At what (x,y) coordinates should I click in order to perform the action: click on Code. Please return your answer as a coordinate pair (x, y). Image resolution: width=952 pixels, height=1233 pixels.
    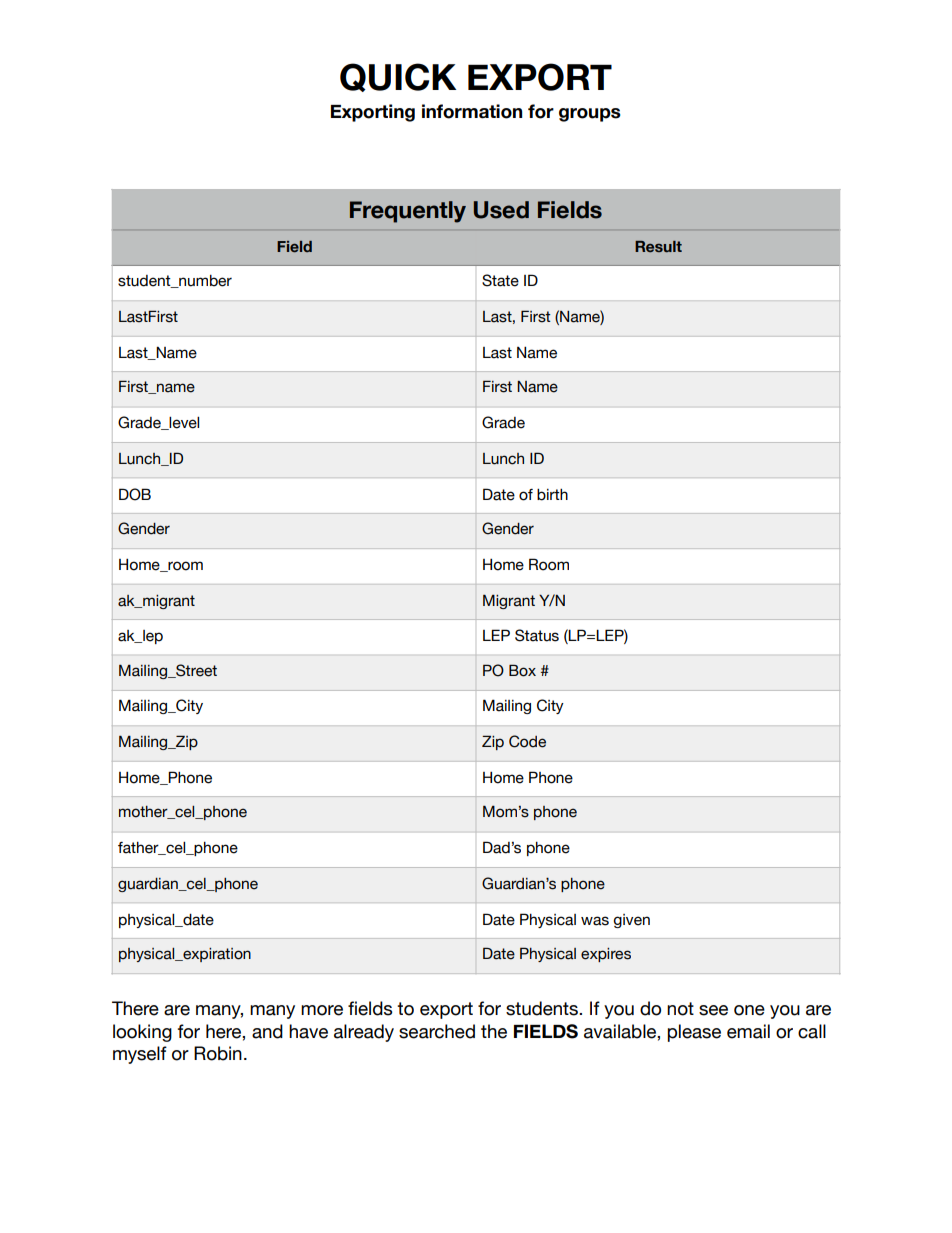
    Looking at the image, I should click on (527, 741).
